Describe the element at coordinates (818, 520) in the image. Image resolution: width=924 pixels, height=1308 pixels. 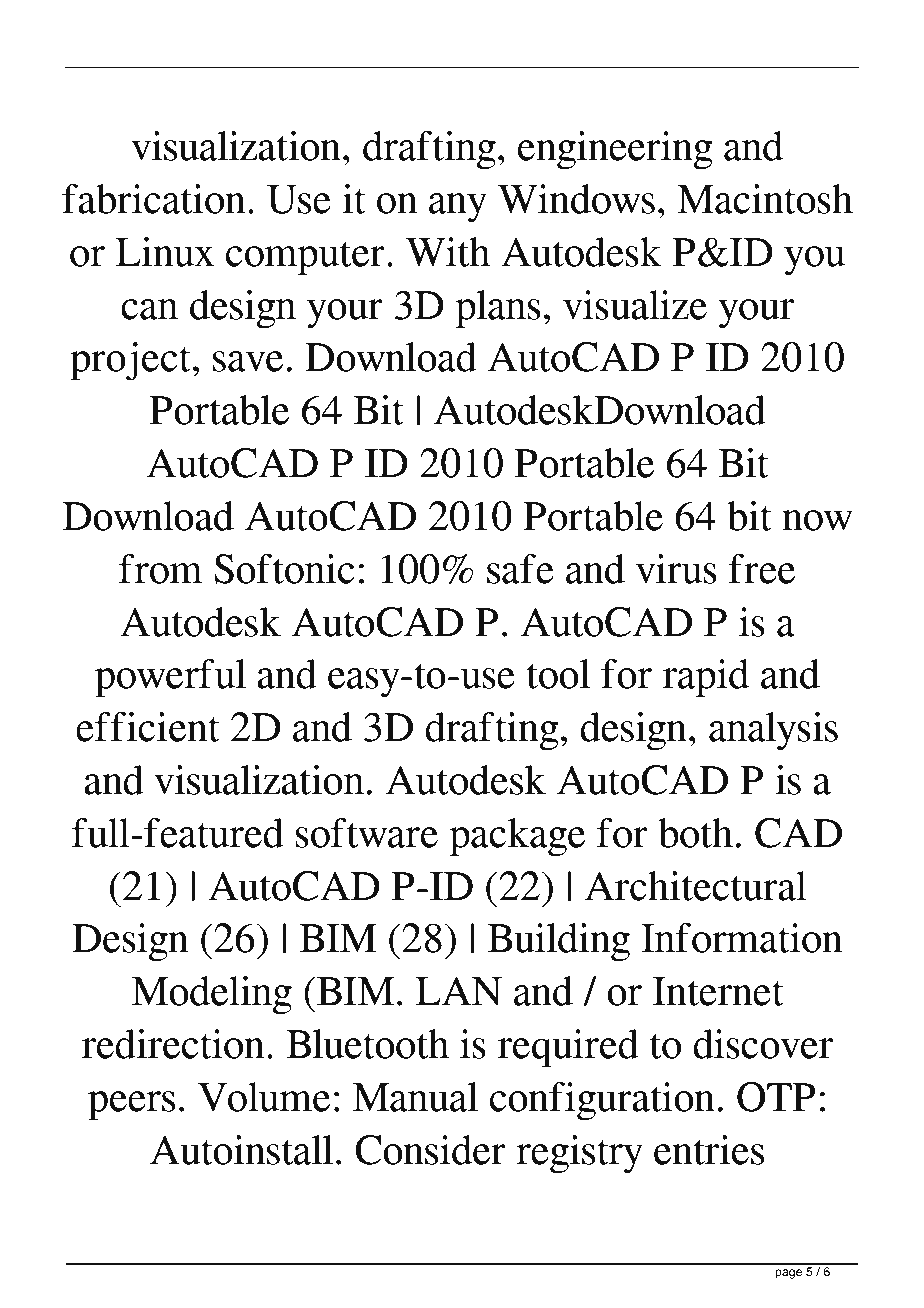
I see `now` at that location.
